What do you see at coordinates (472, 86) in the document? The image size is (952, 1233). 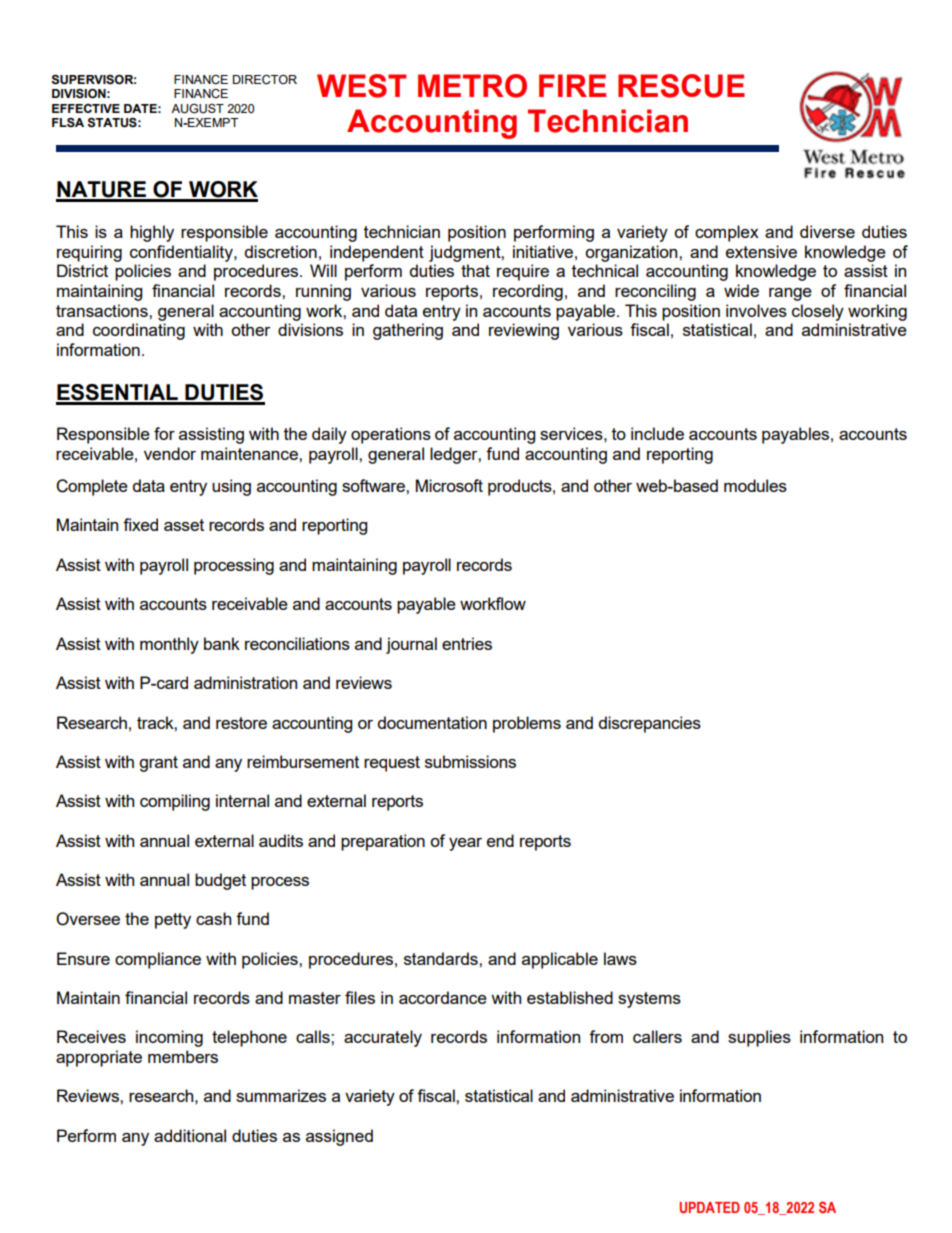 I see `METRO` at bounding box center [472, 86].
